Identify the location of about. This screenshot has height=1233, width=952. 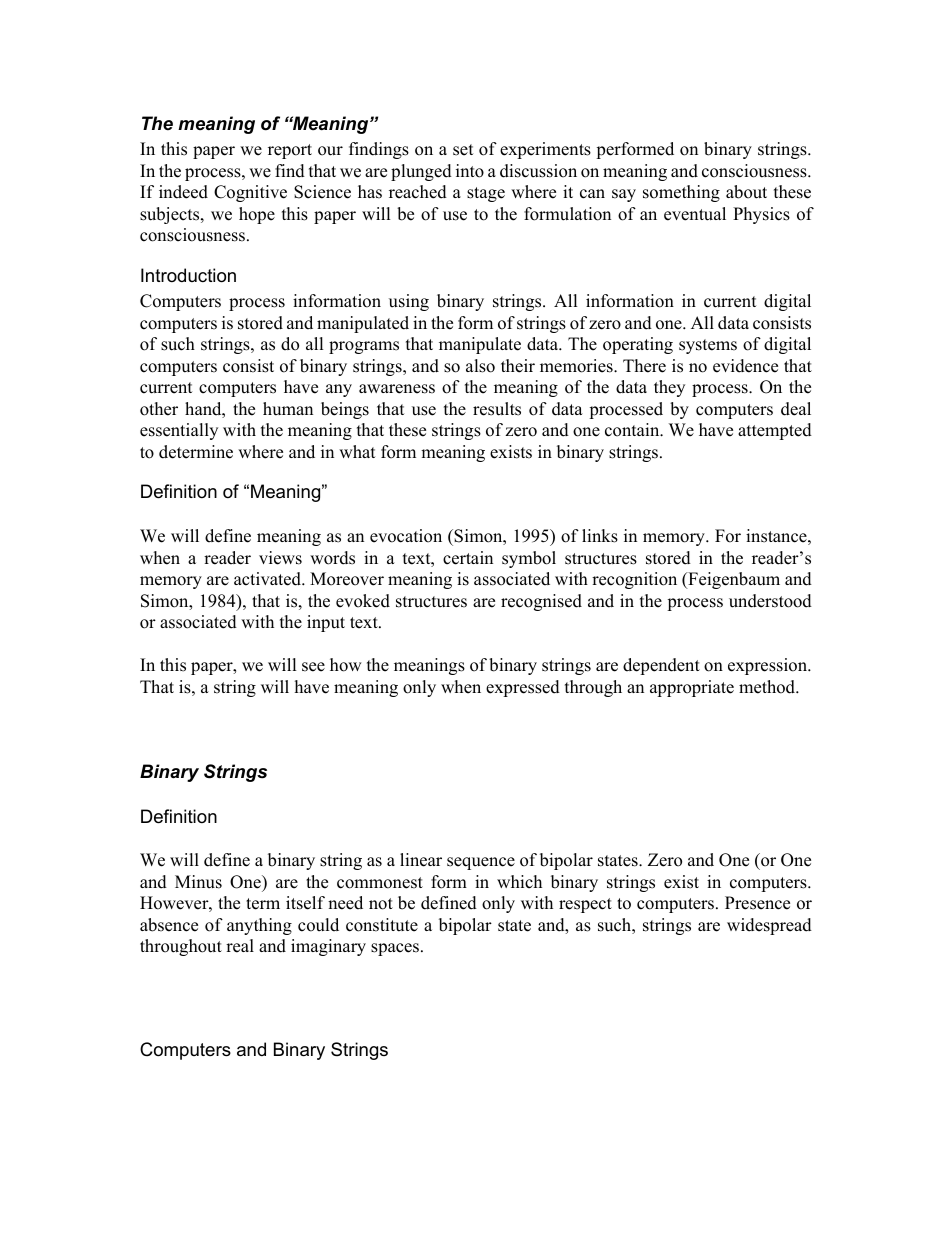
(746, 192).
